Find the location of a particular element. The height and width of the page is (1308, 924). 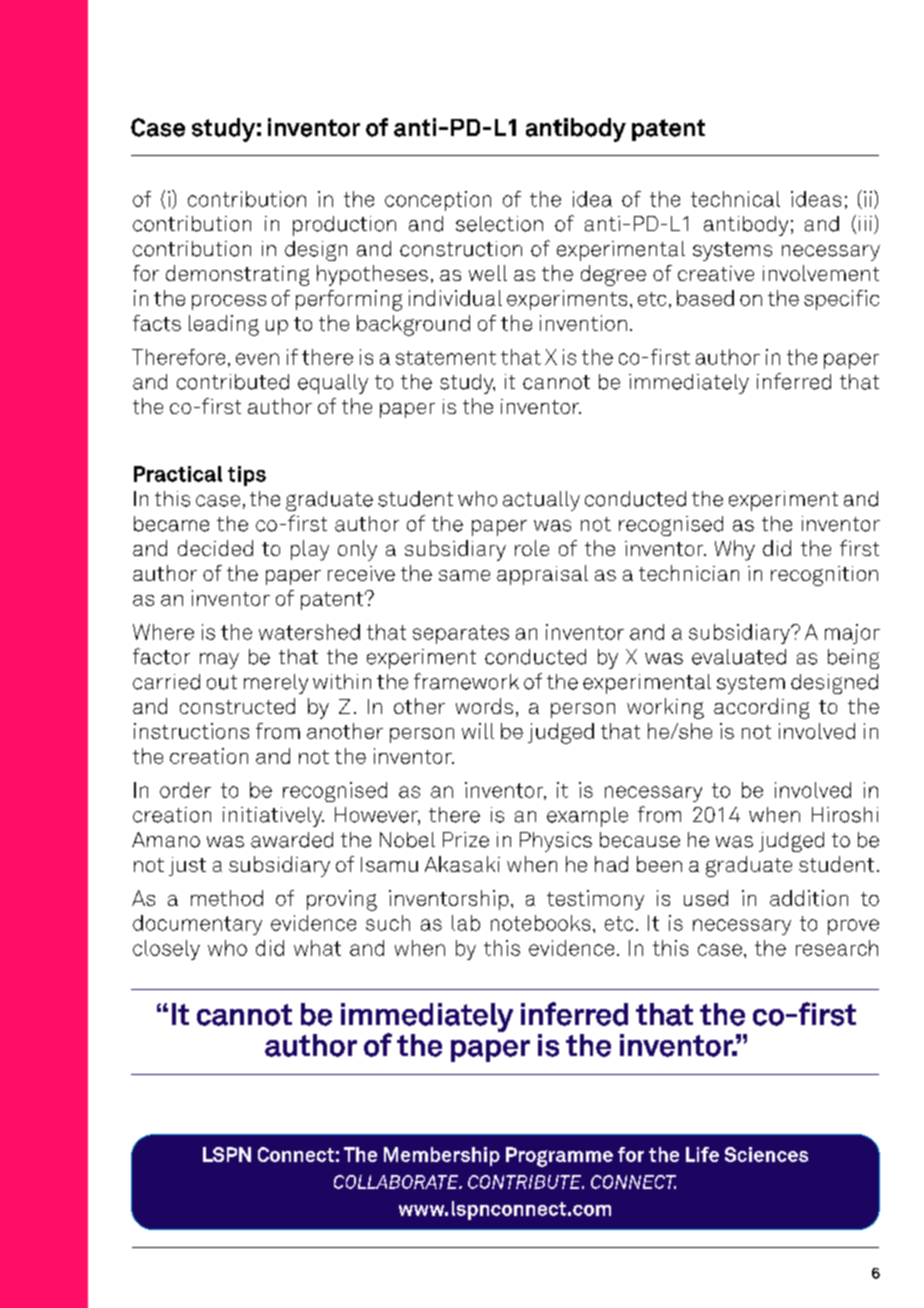

actually is located at coordinates (541, 501).
